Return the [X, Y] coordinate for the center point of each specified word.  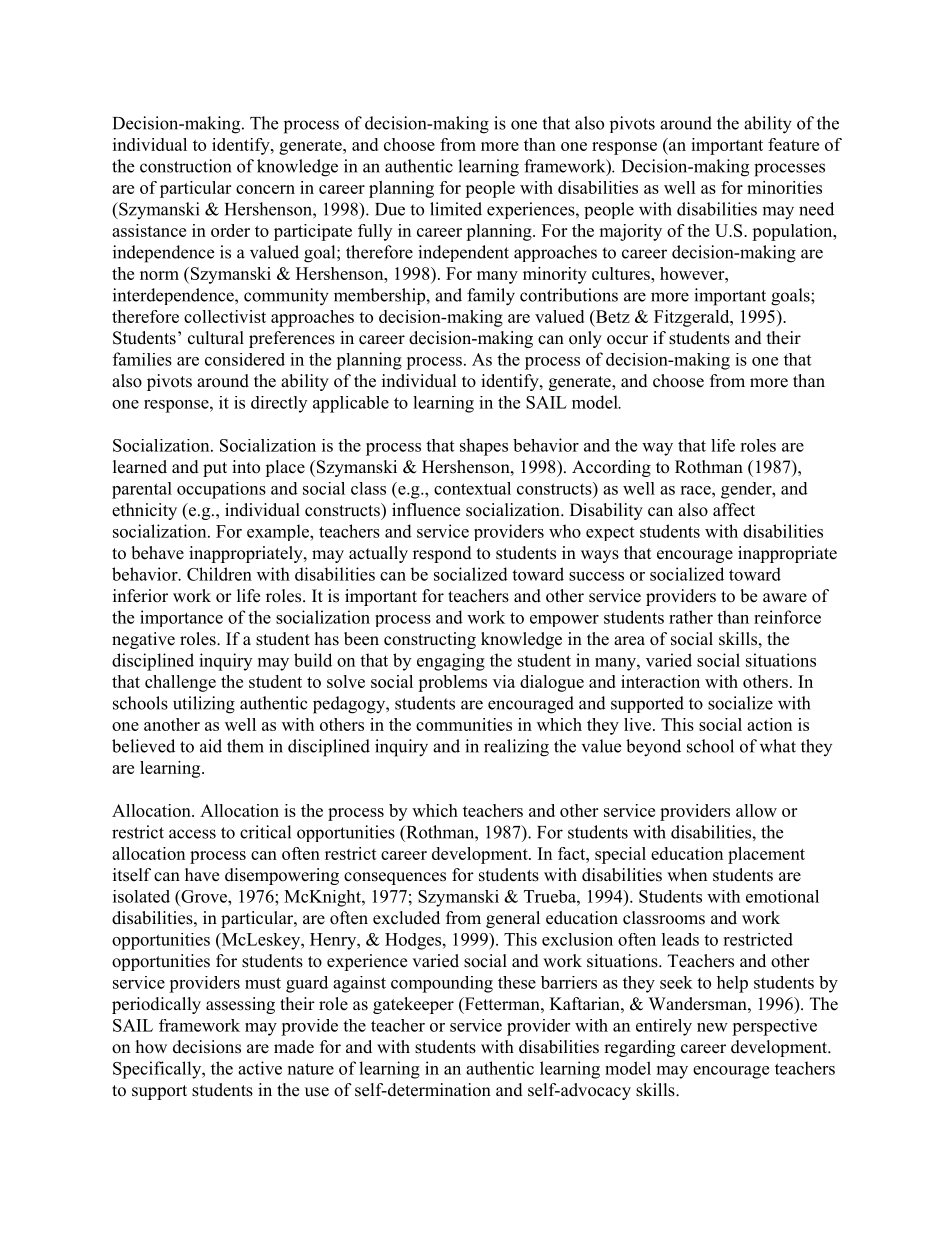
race [696, 490]
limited [456, 209]
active [260, 1068]
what [778, 746]
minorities [784, 187]
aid [211, 746]
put [215, 469]
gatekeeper [413, 1005]
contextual [472, 488]
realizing [516, 748]
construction [185, 166]
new [712, 1027]
